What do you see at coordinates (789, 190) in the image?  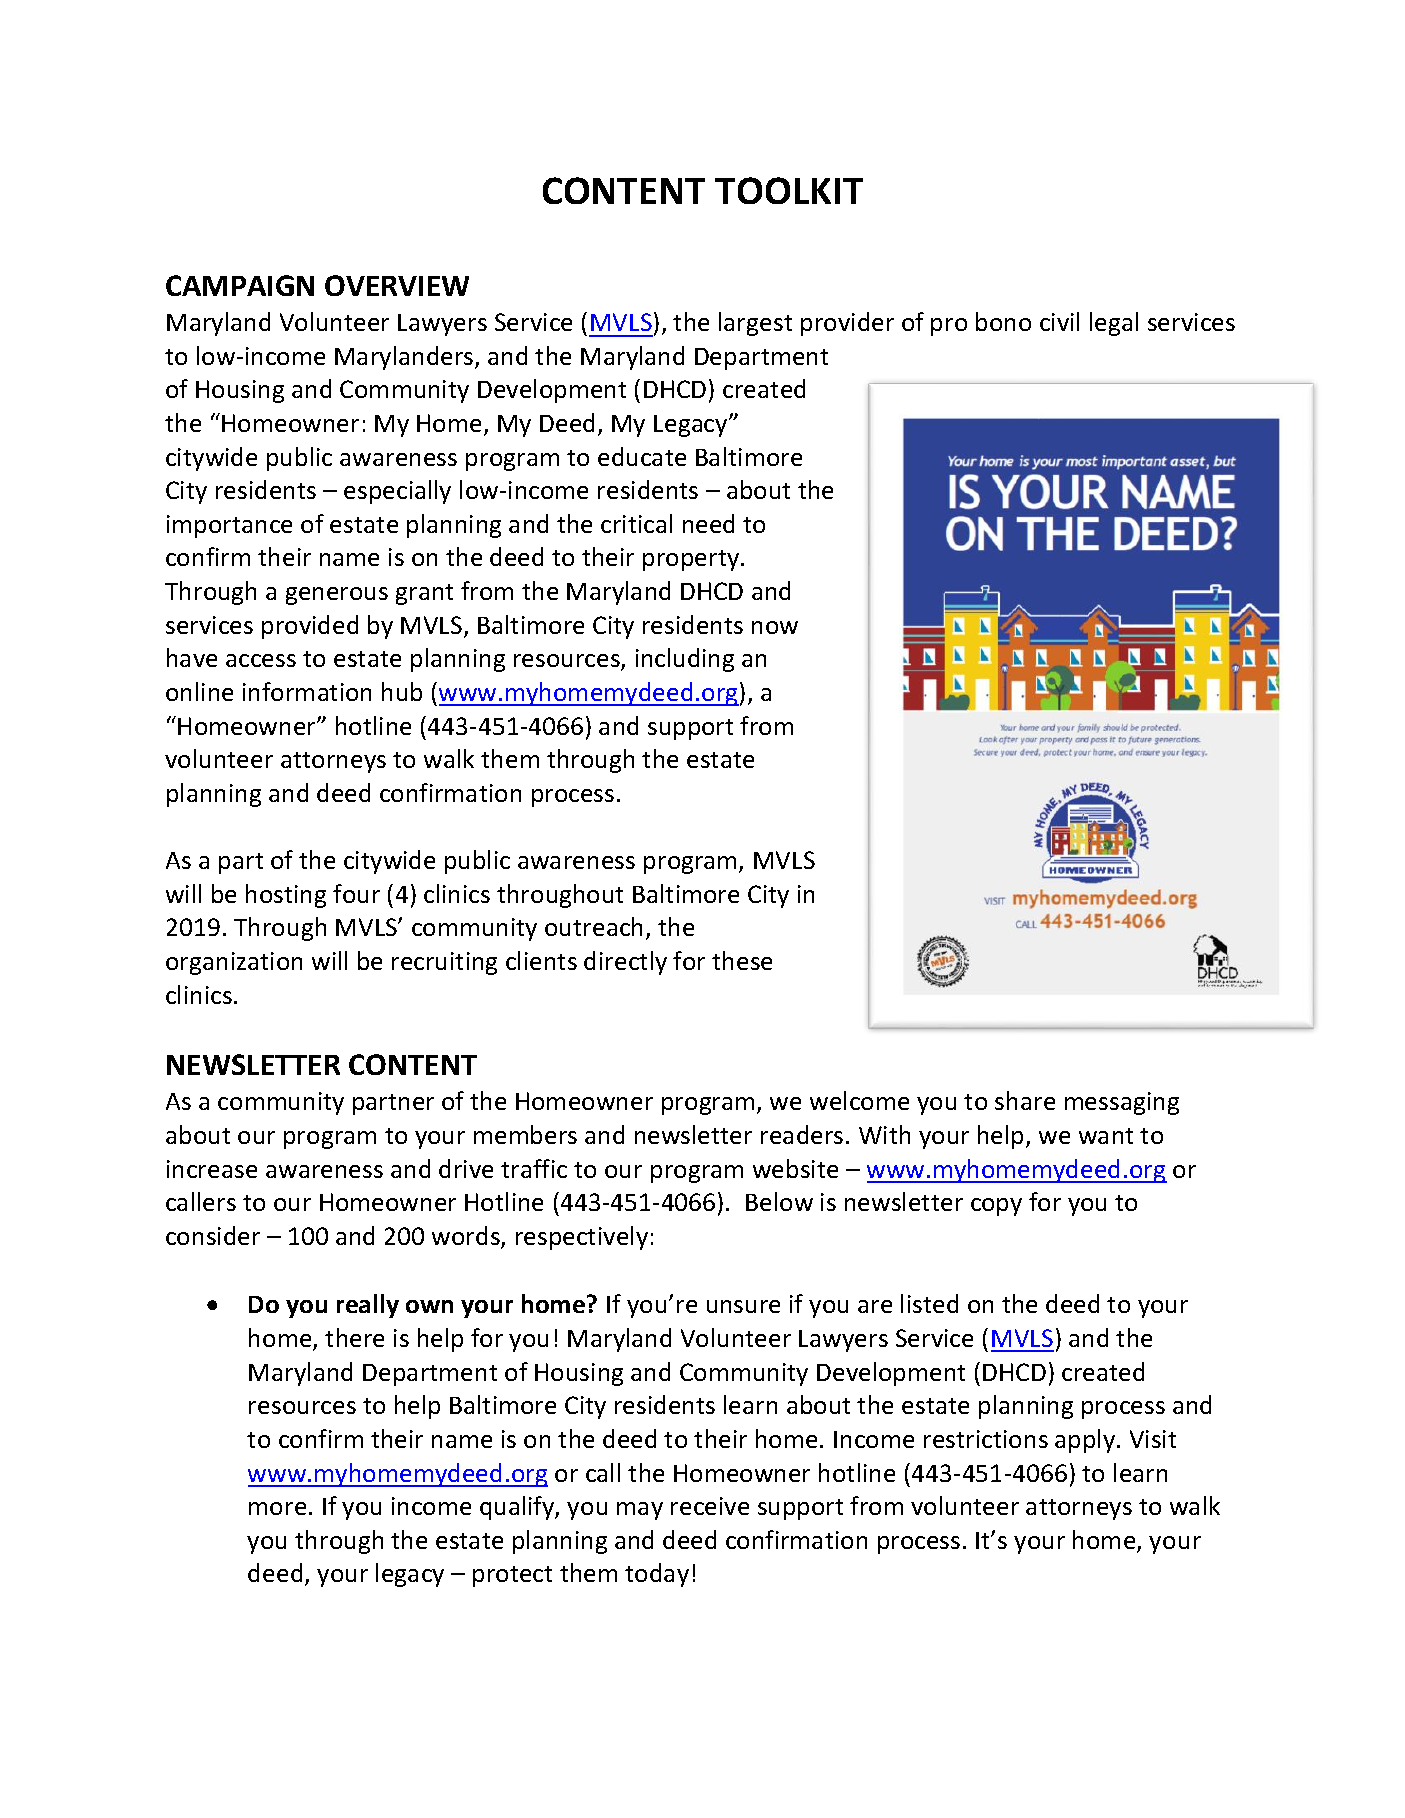 I see `TOOLKIT` at bounding box center [789, 190].
